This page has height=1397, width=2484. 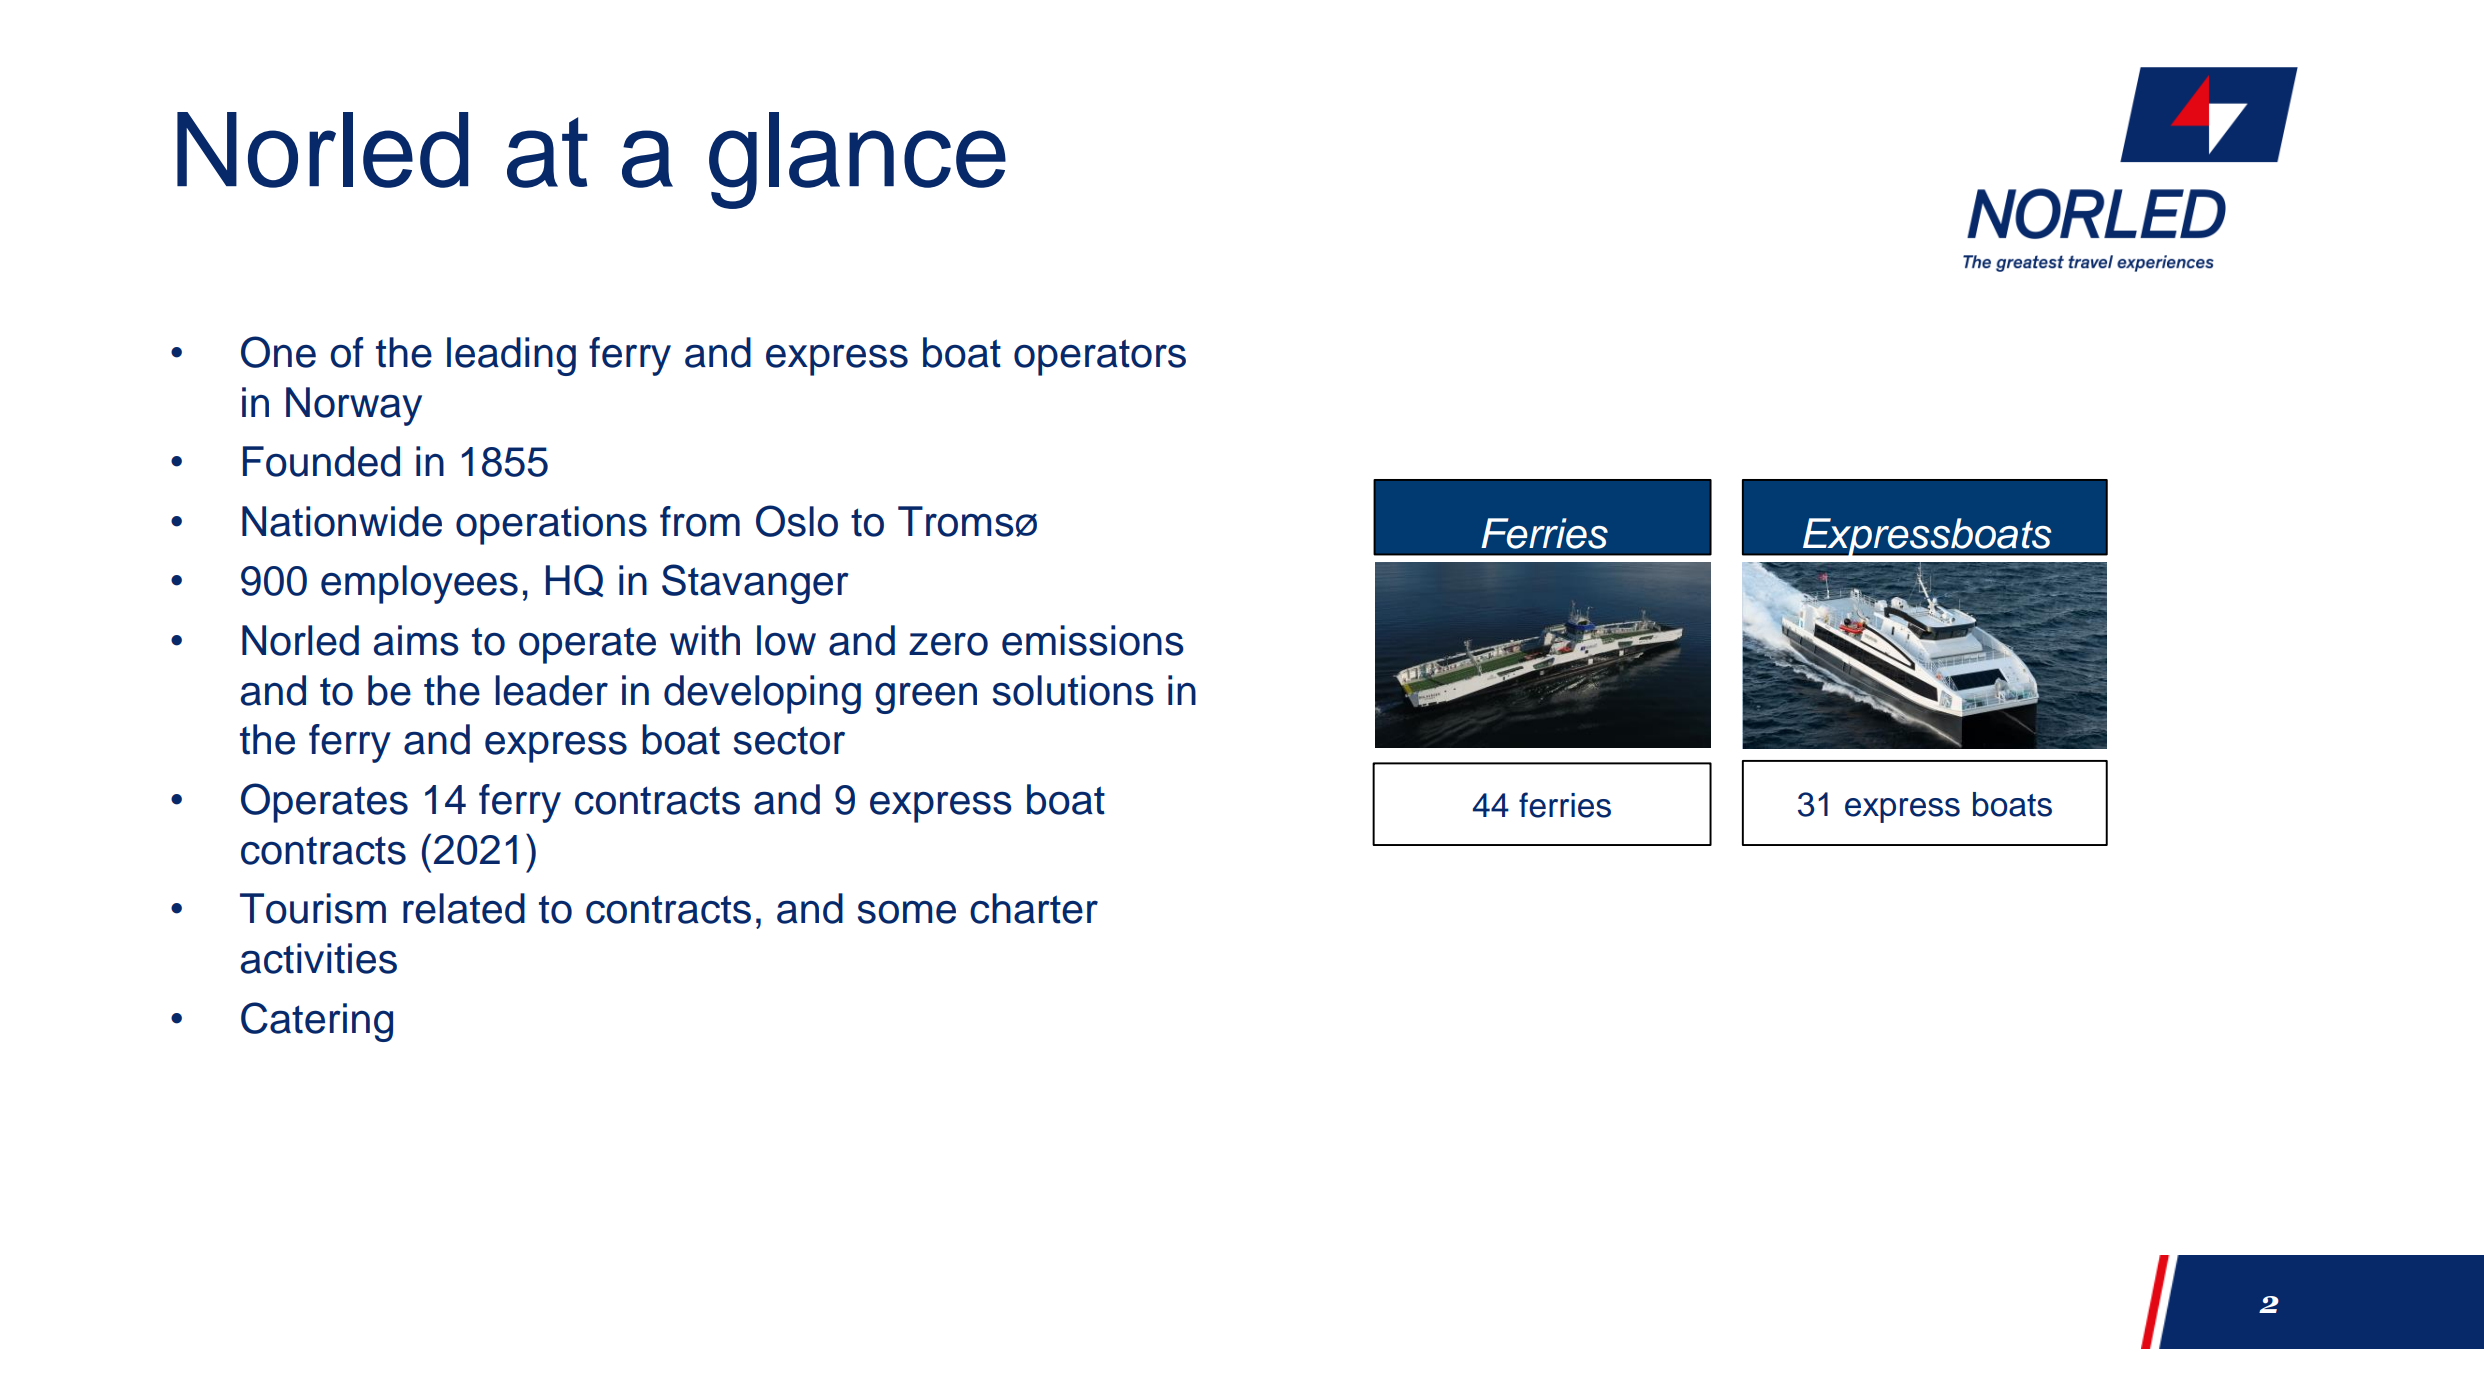 What do you see at coordinates (926, 698) in the page?
I see `green` at bounding box center [926, 698].
